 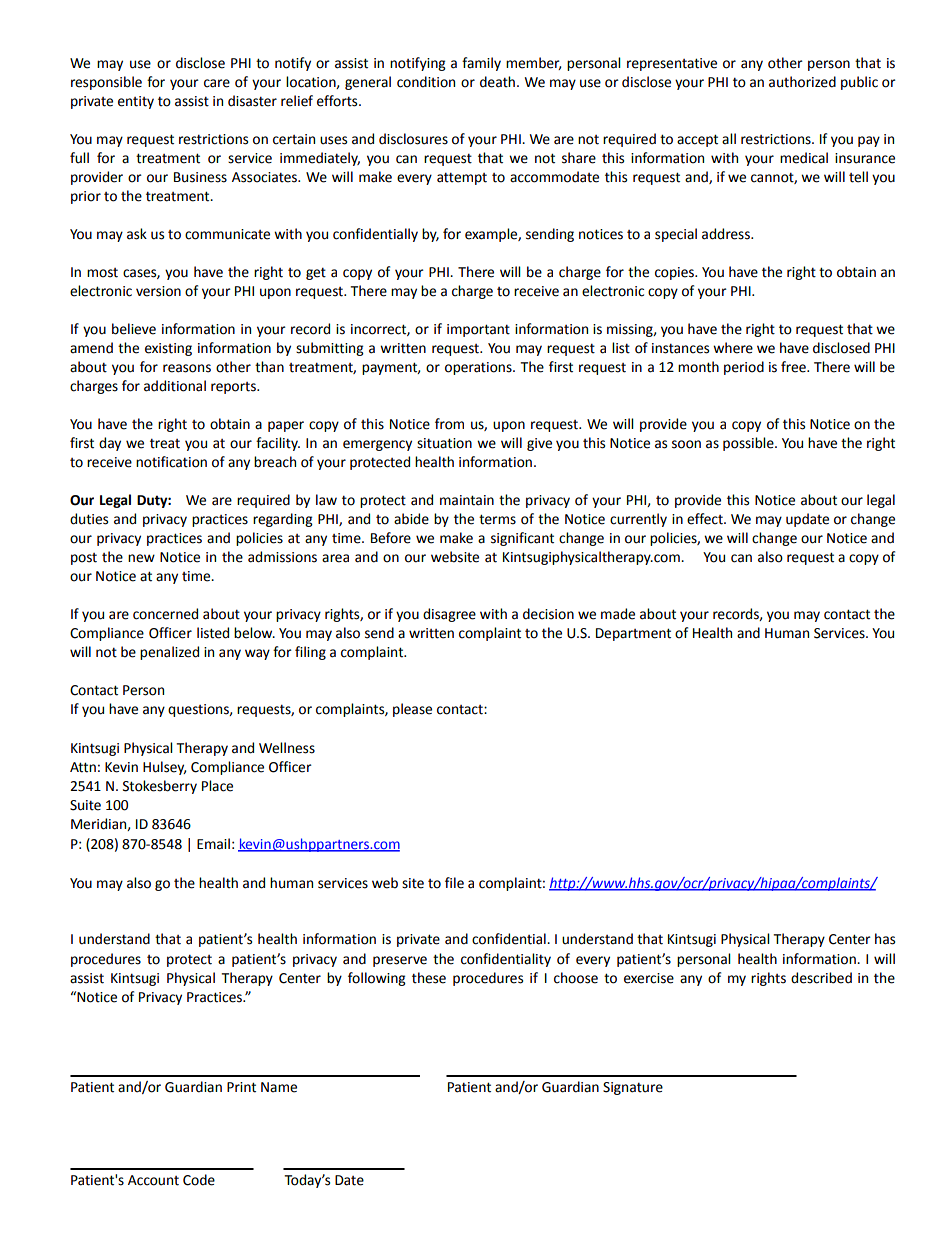 What do you see at coordinates (885, 939) in the page?
I see `has` at bounding box center [885, 939].
